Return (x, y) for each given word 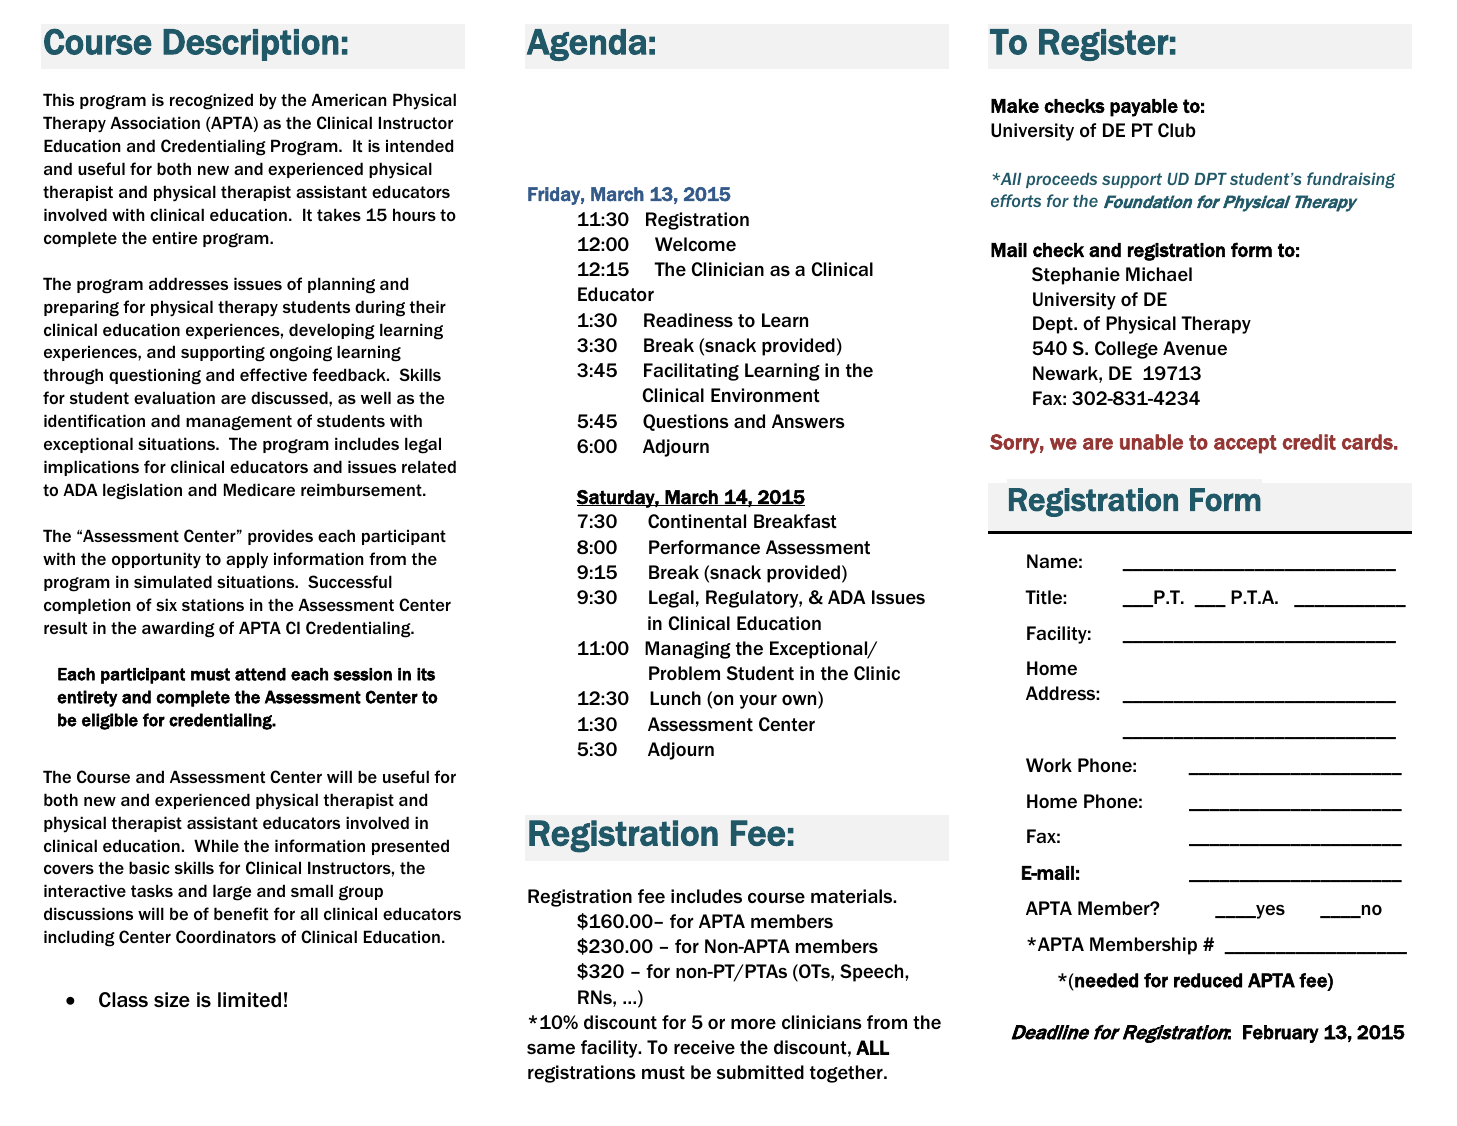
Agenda (587, 45)
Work (1049, 765)
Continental (697, 521)
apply (247, 560)
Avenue (1195, 348)
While (216, 845)
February (1281, 1034)
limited (249, 1000)
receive (704, 1047)
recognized (211, 101)
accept (1245, 444)
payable (1144, 108)
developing (332, 331)
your (758, 702)
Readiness (688, 320)
